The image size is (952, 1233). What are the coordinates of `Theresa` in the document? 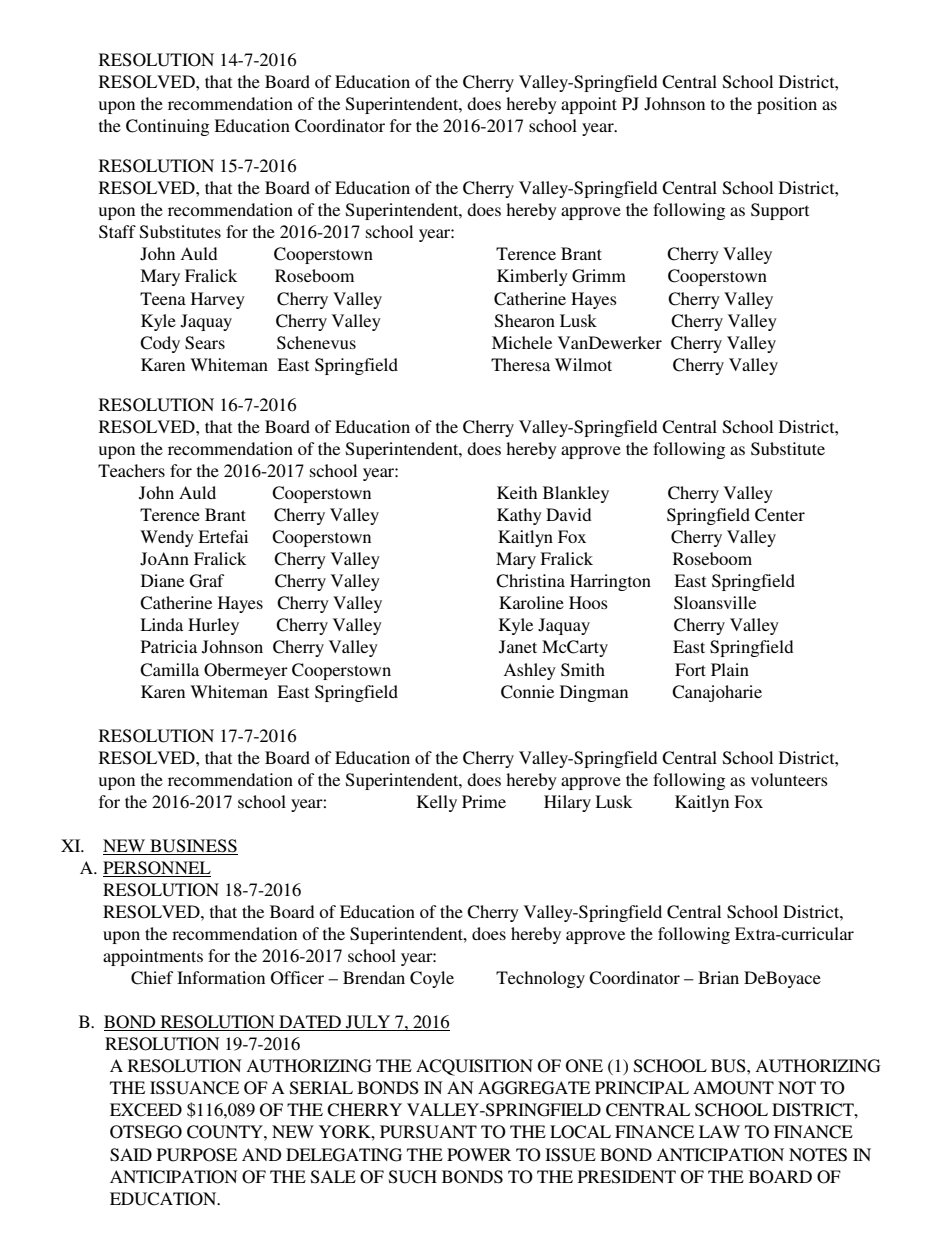 It's located at (520, 364).
